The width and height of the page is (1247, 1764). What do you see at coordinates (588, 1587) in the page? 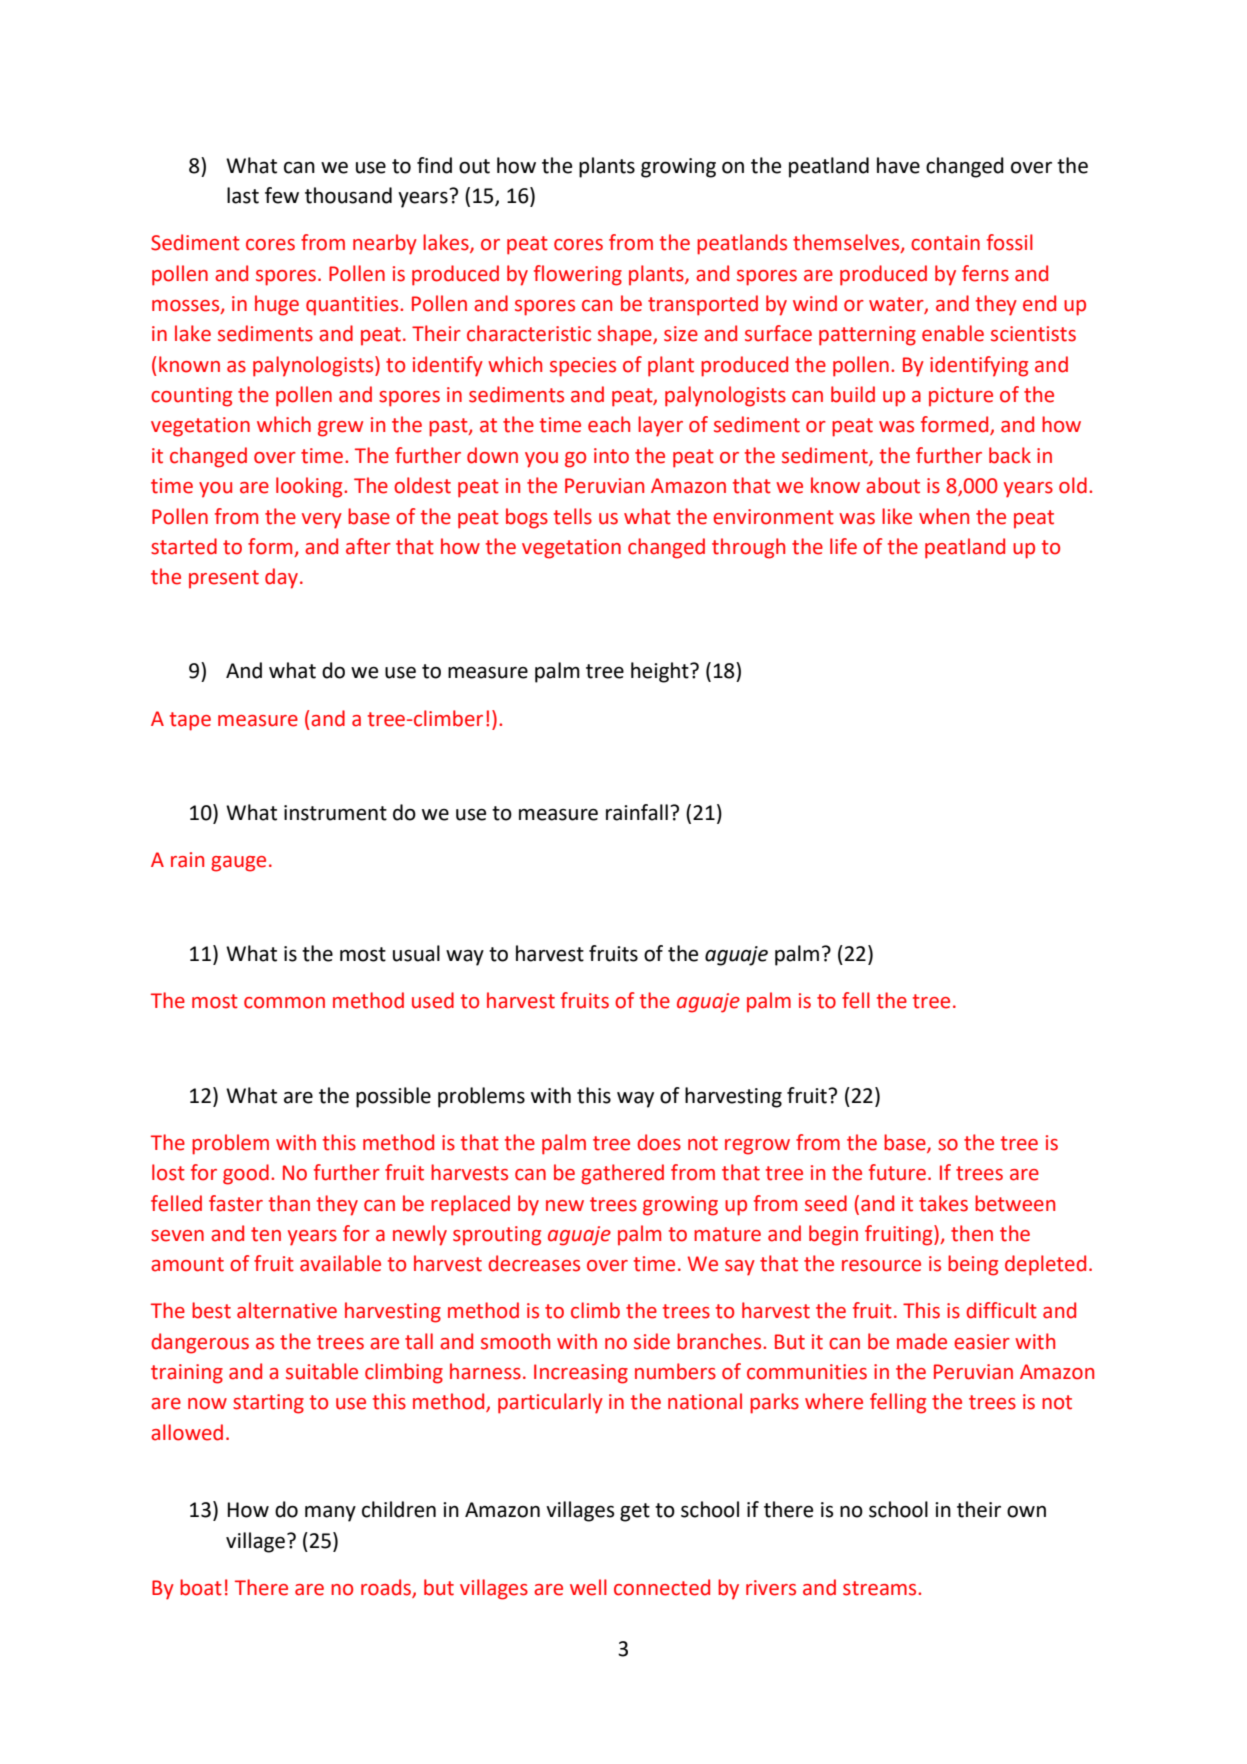
I see `well` at bounding box center [588, 1587].
